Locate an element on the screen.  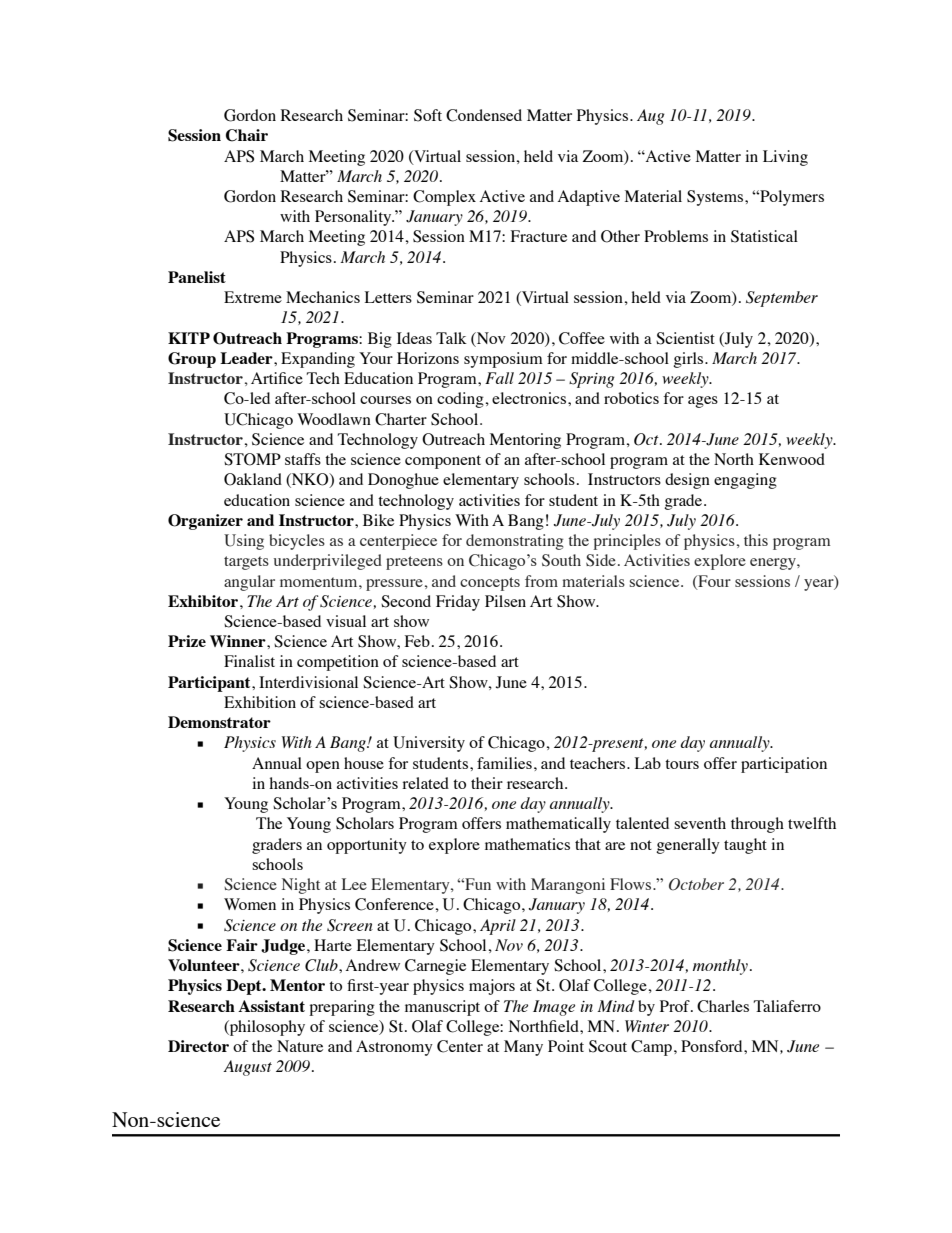
Living is located at coordinates (785, 158).
